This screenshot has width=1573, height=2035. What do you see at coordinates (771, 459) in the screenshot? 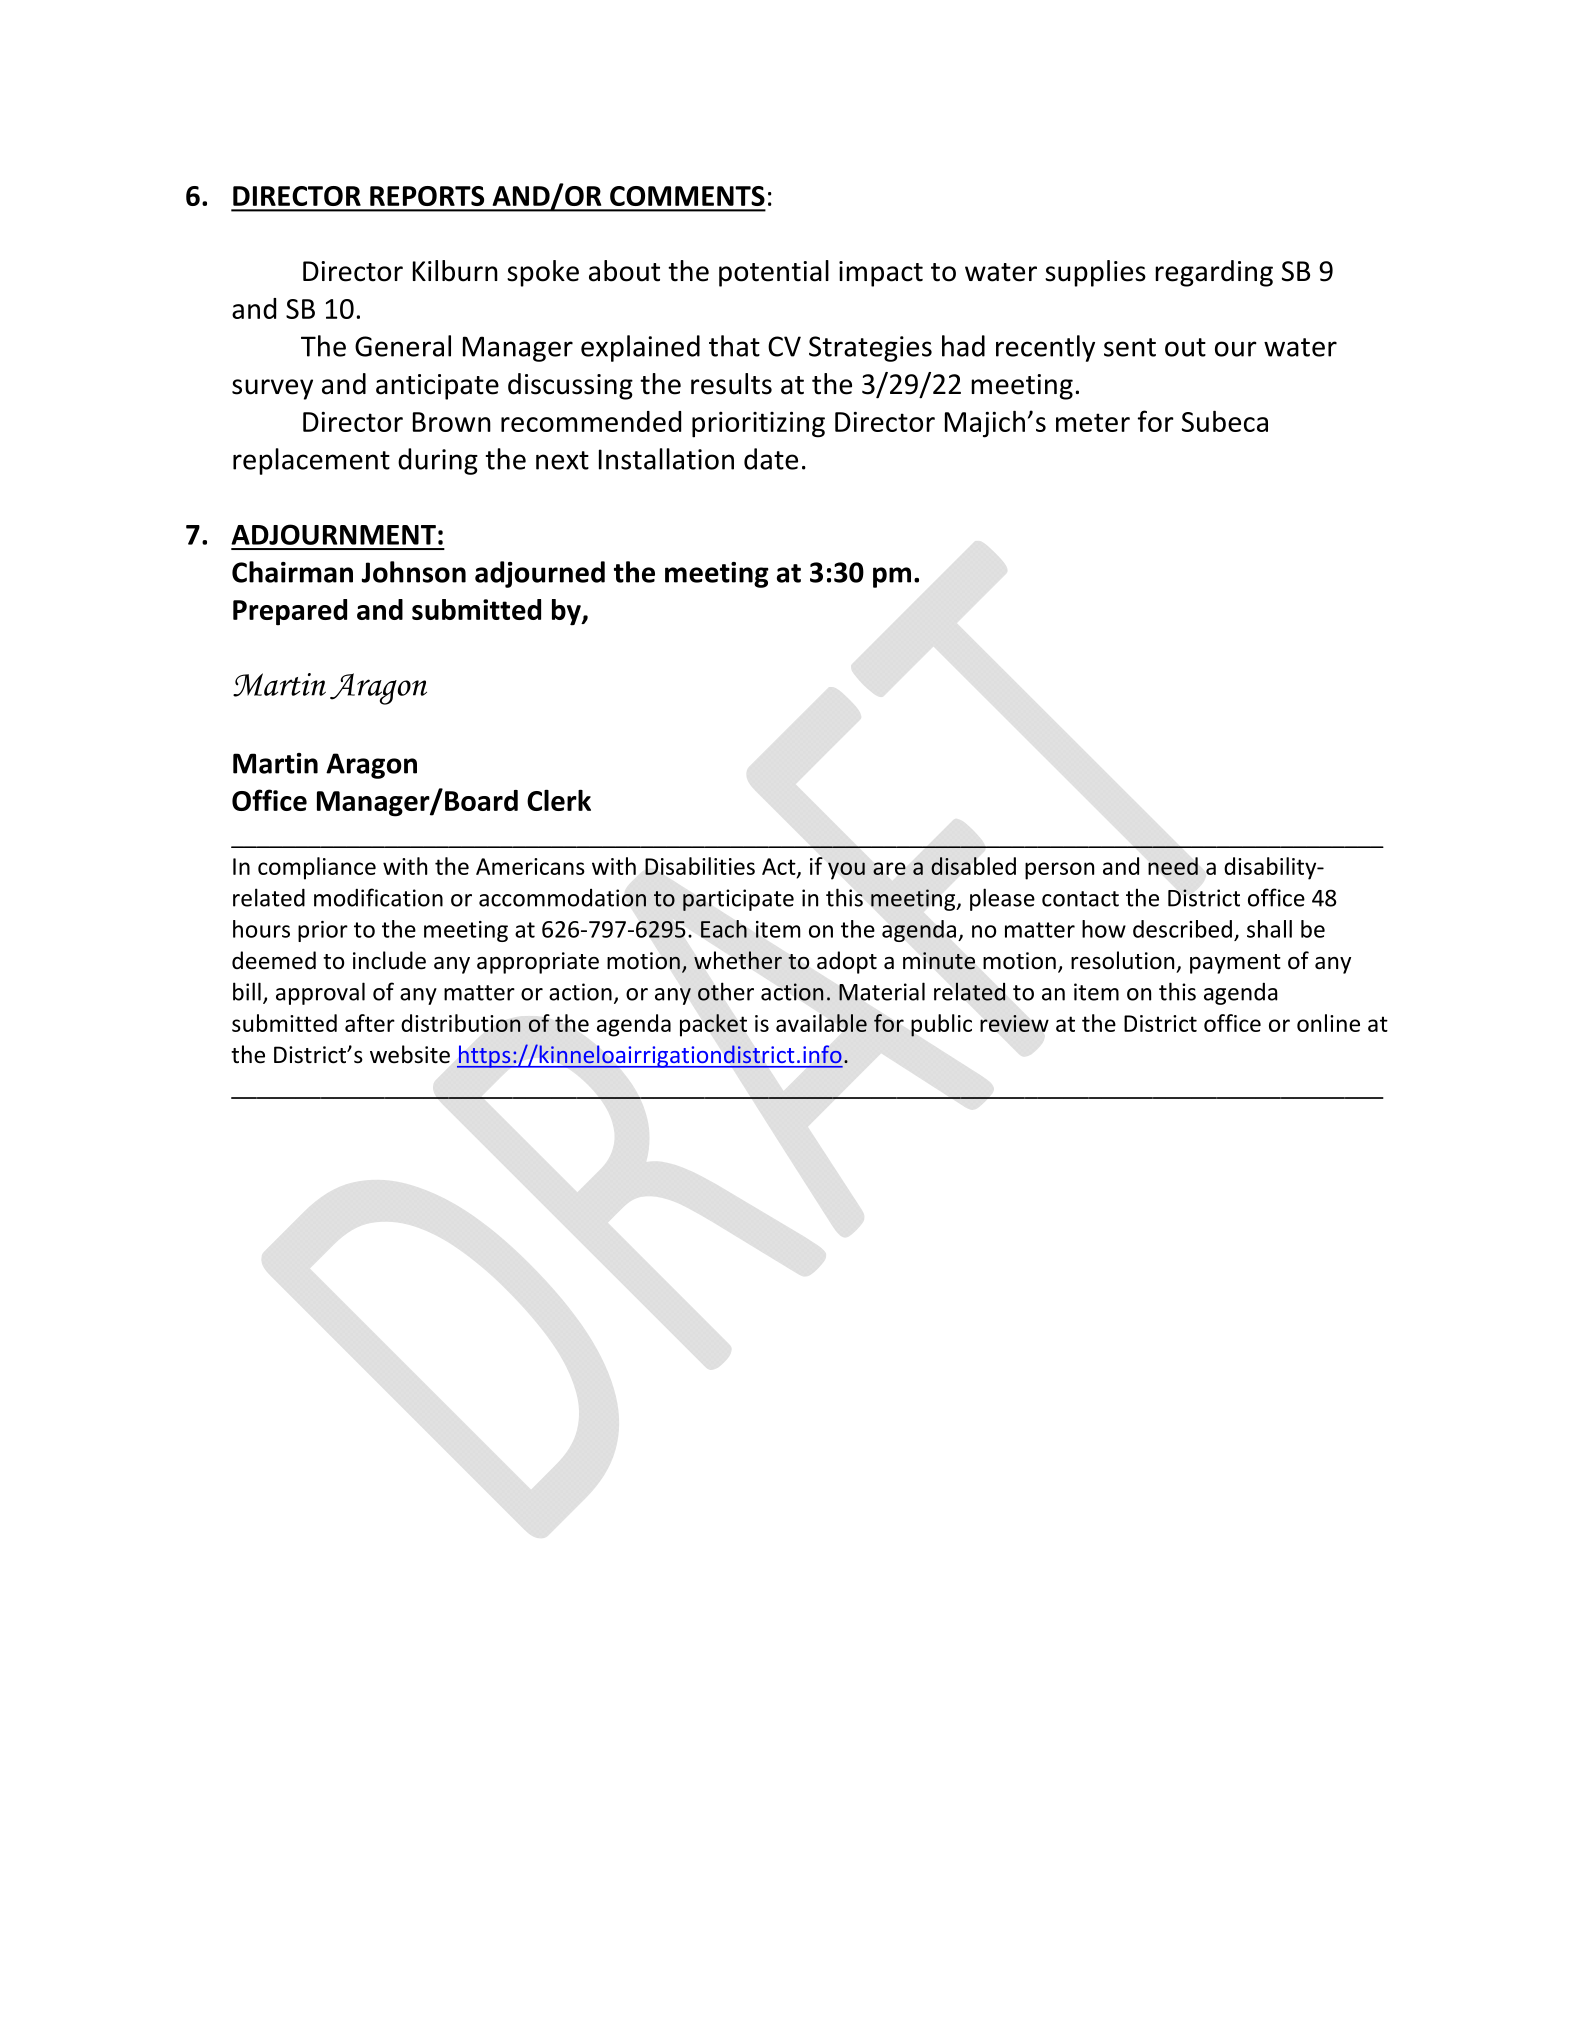
I see `date` at bounding box center [771, 459].
